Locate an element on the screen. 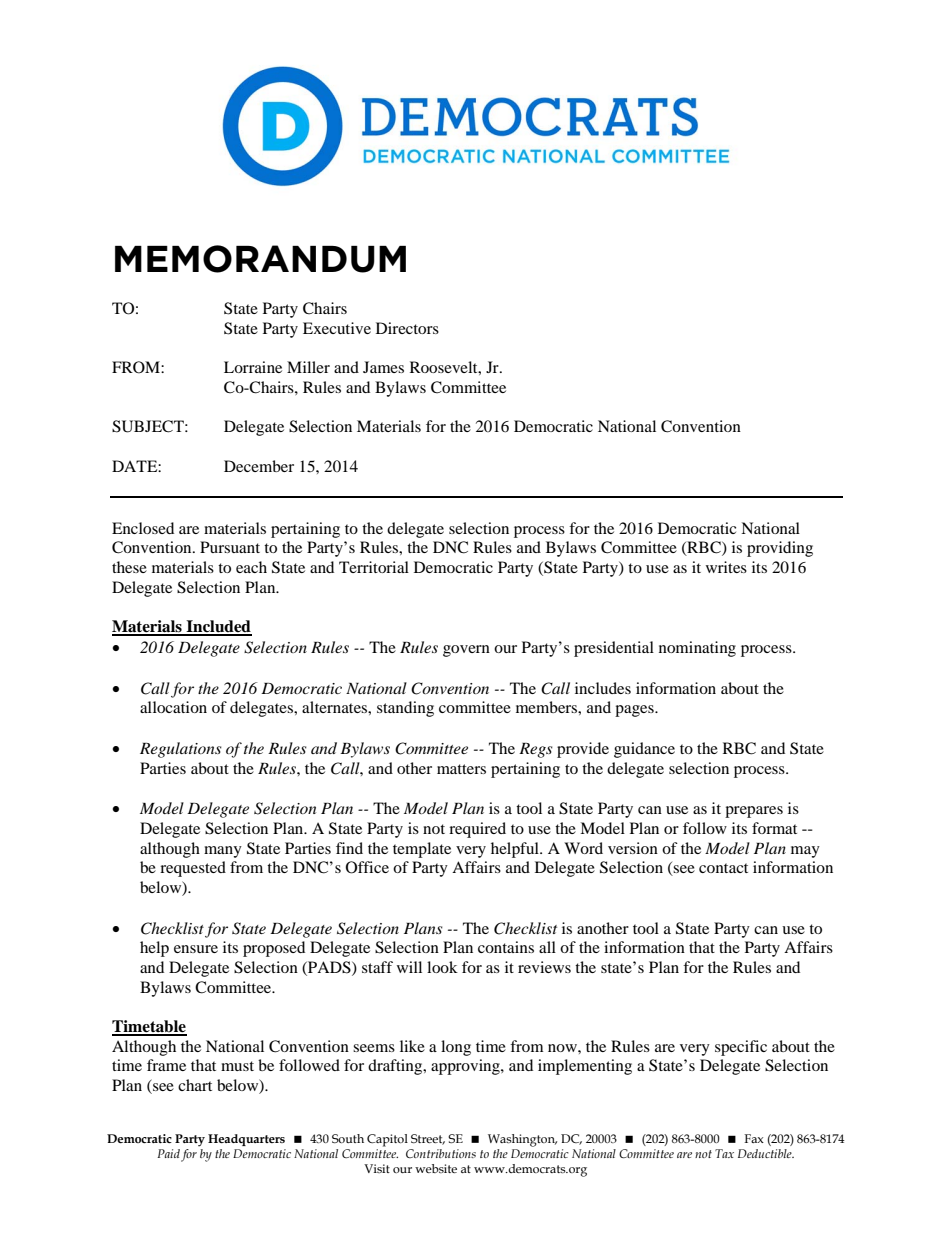 The width and height of the screenshot is (952, 1233). Contributions is located at coordinates (441, 1153).
